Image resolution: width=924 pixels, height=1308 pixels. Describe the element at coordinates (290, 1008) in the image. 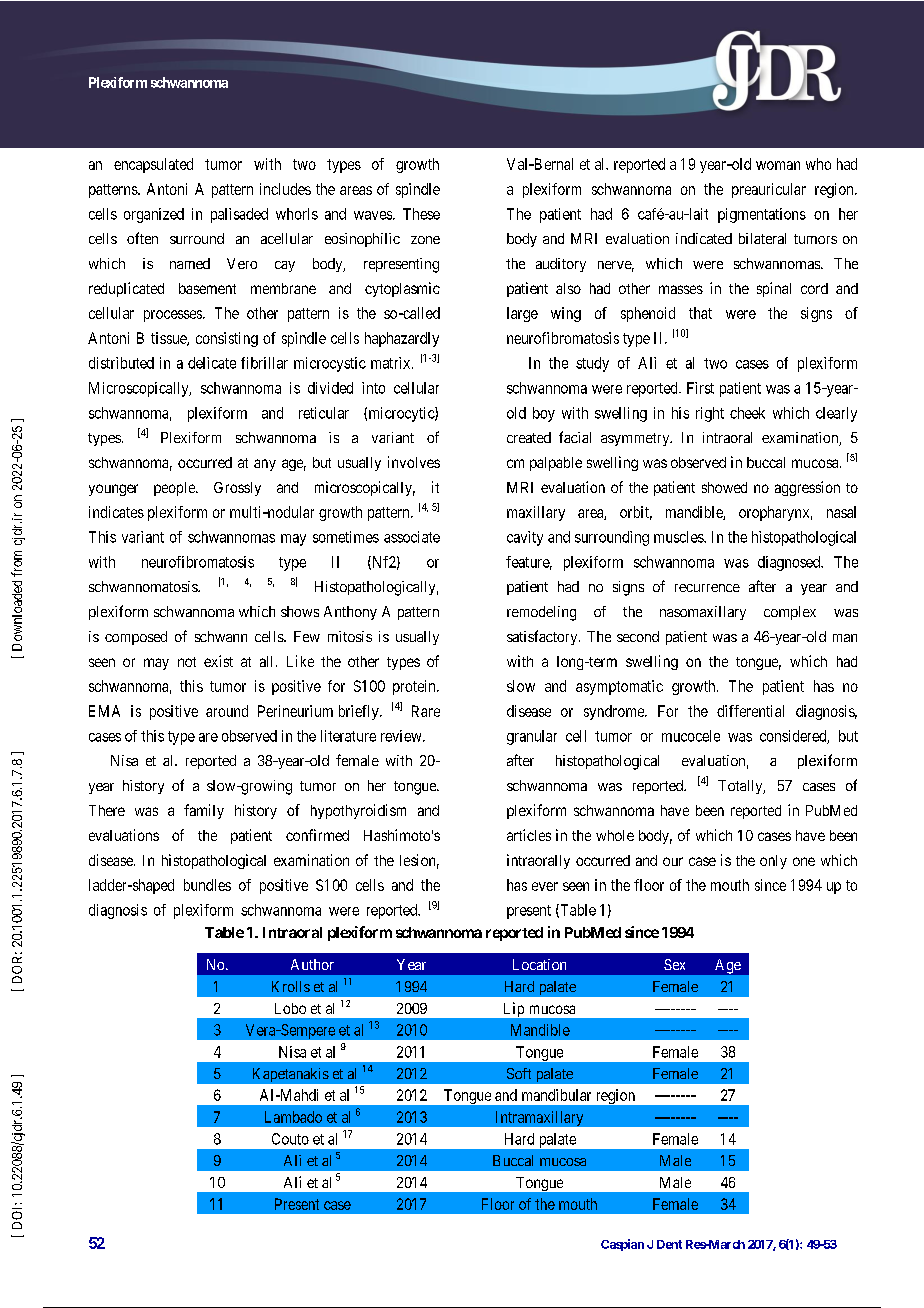

I see `Lobo` at that location.
